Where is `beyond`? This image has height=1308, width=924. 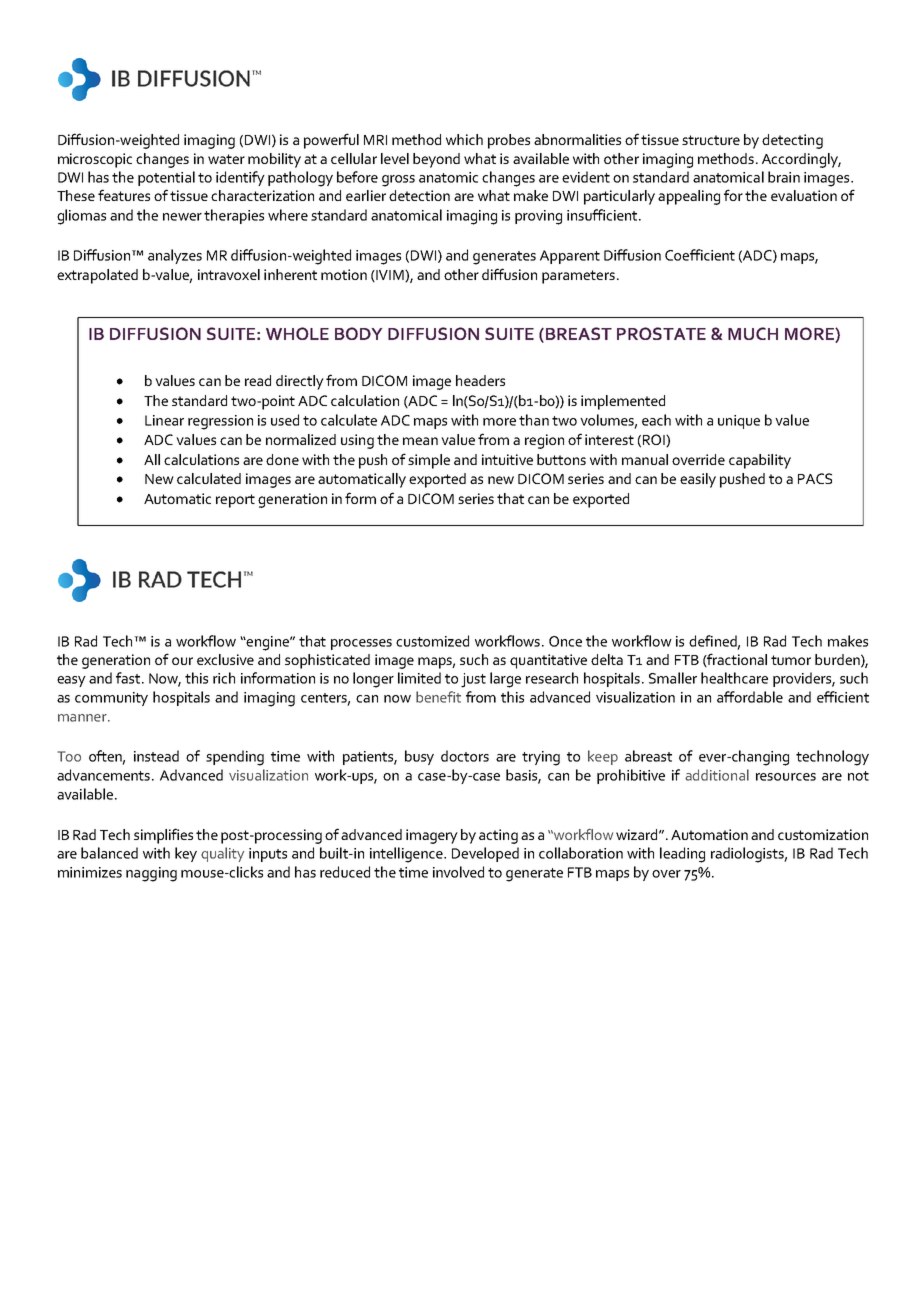 beyond is located at coordinates (436, 160).
